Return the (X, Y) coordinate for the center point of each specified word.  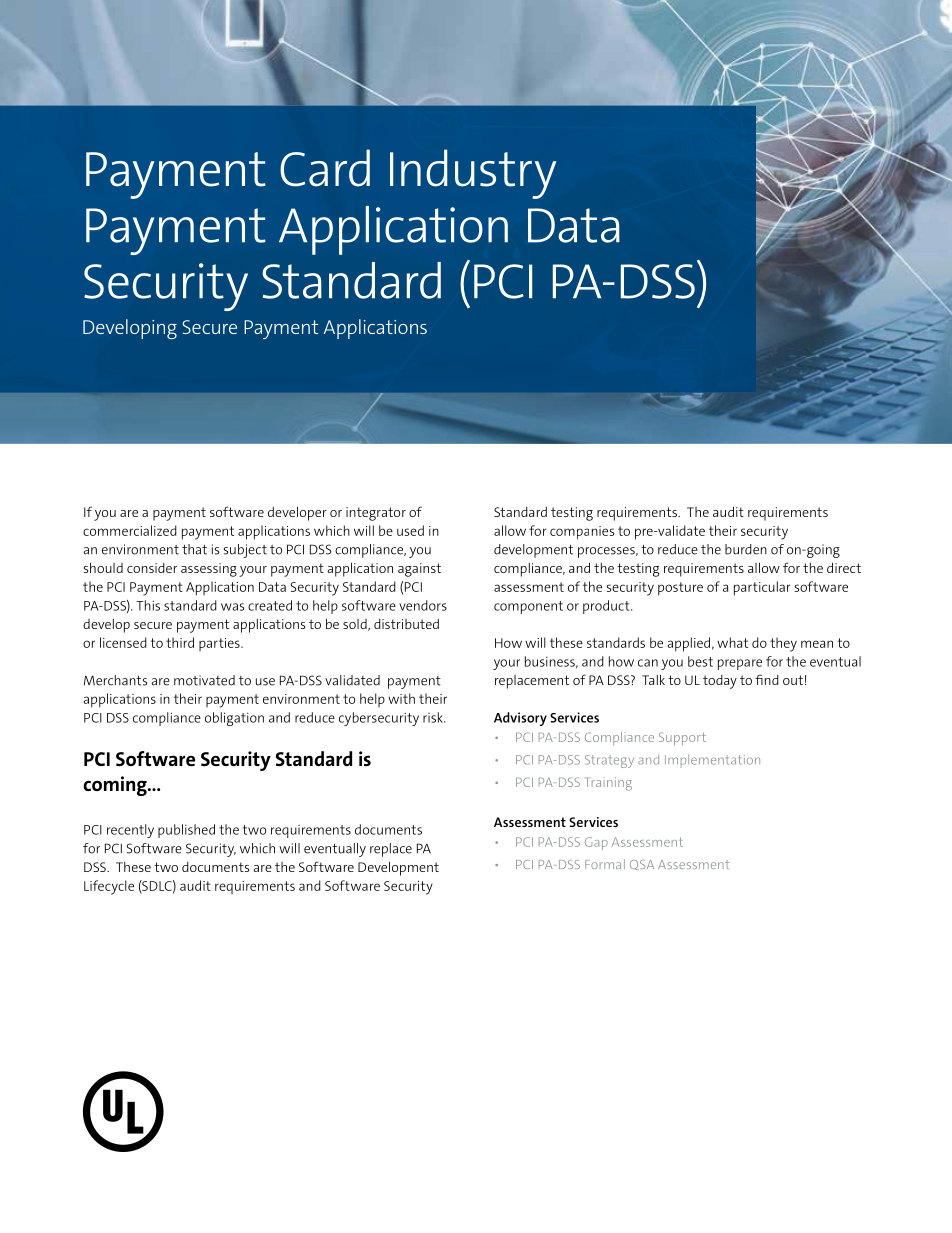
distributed (406, 624)
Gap (596, 843)
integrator (376, 514)
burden (746, 549)
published (186, 831)
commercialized (130, 530)
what (732, 642)
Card (325, 168)
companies (582, 532)
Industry (473, 174)
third (180, 642)
